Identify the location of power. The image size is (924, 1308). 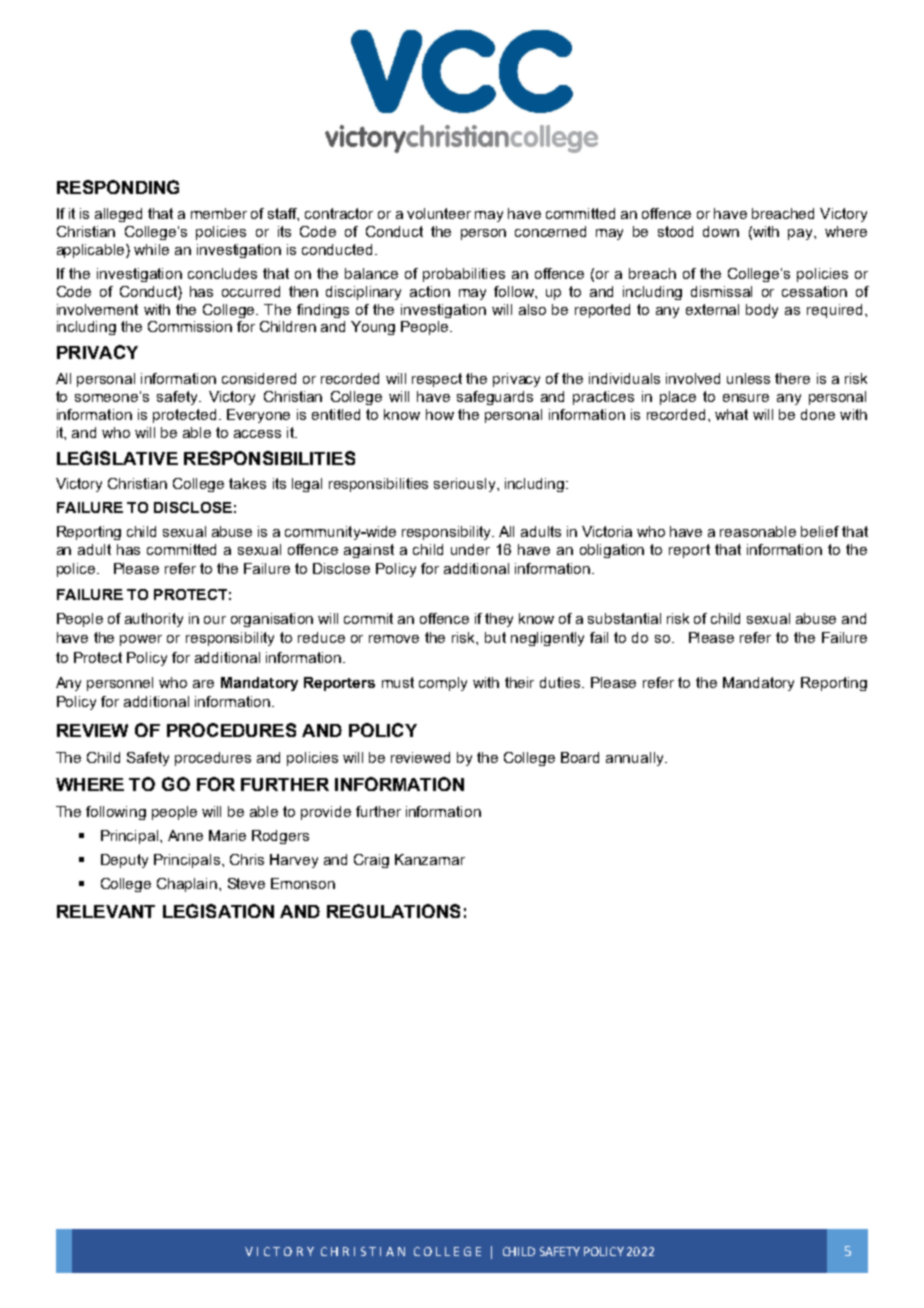
(141, 640).
